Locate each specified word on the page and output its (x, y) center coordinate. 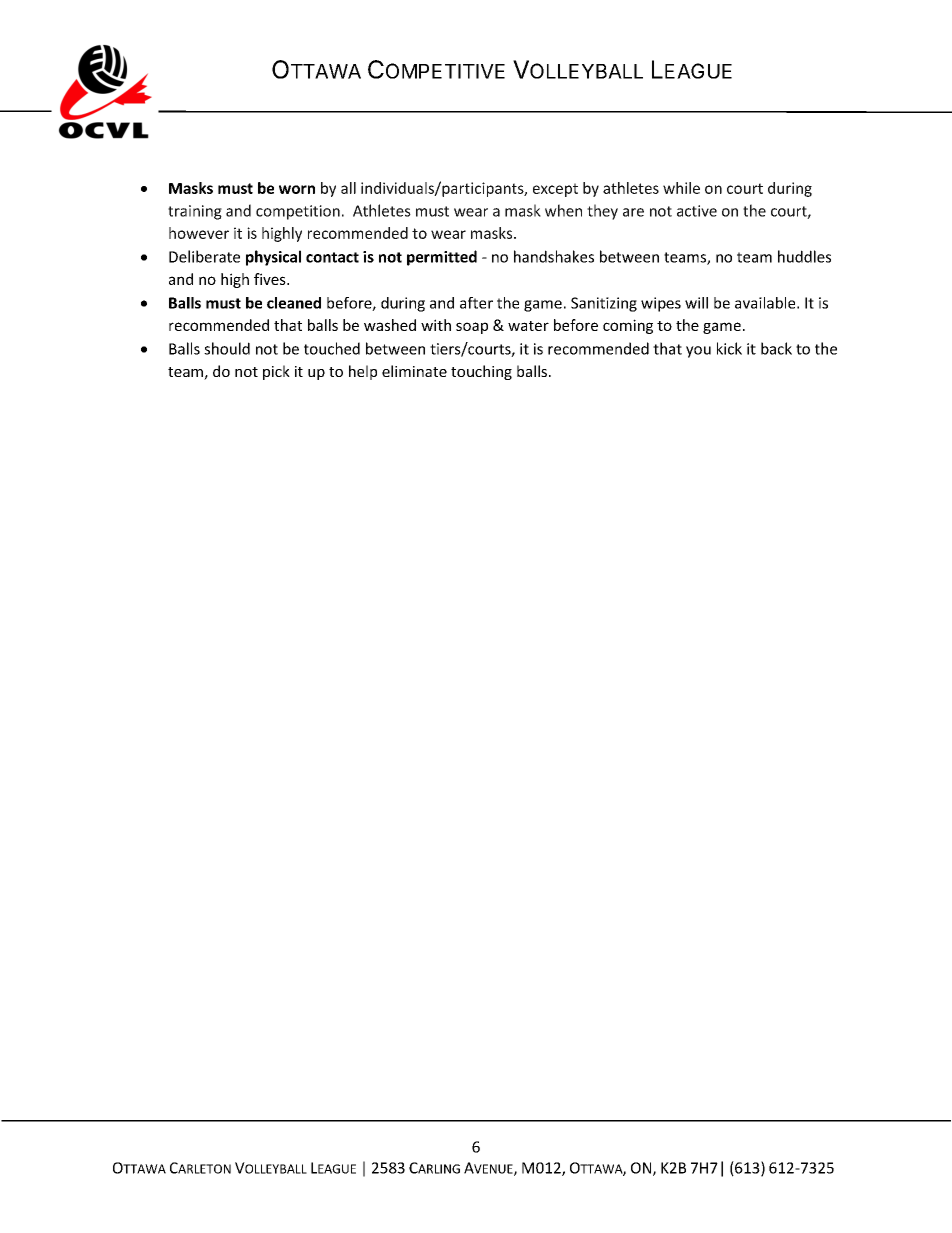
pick (276, 372)
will (696, 303)
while (681, 188)
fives (271, 279)
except (555, 190)
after (476, 303)
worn (297, 189)
